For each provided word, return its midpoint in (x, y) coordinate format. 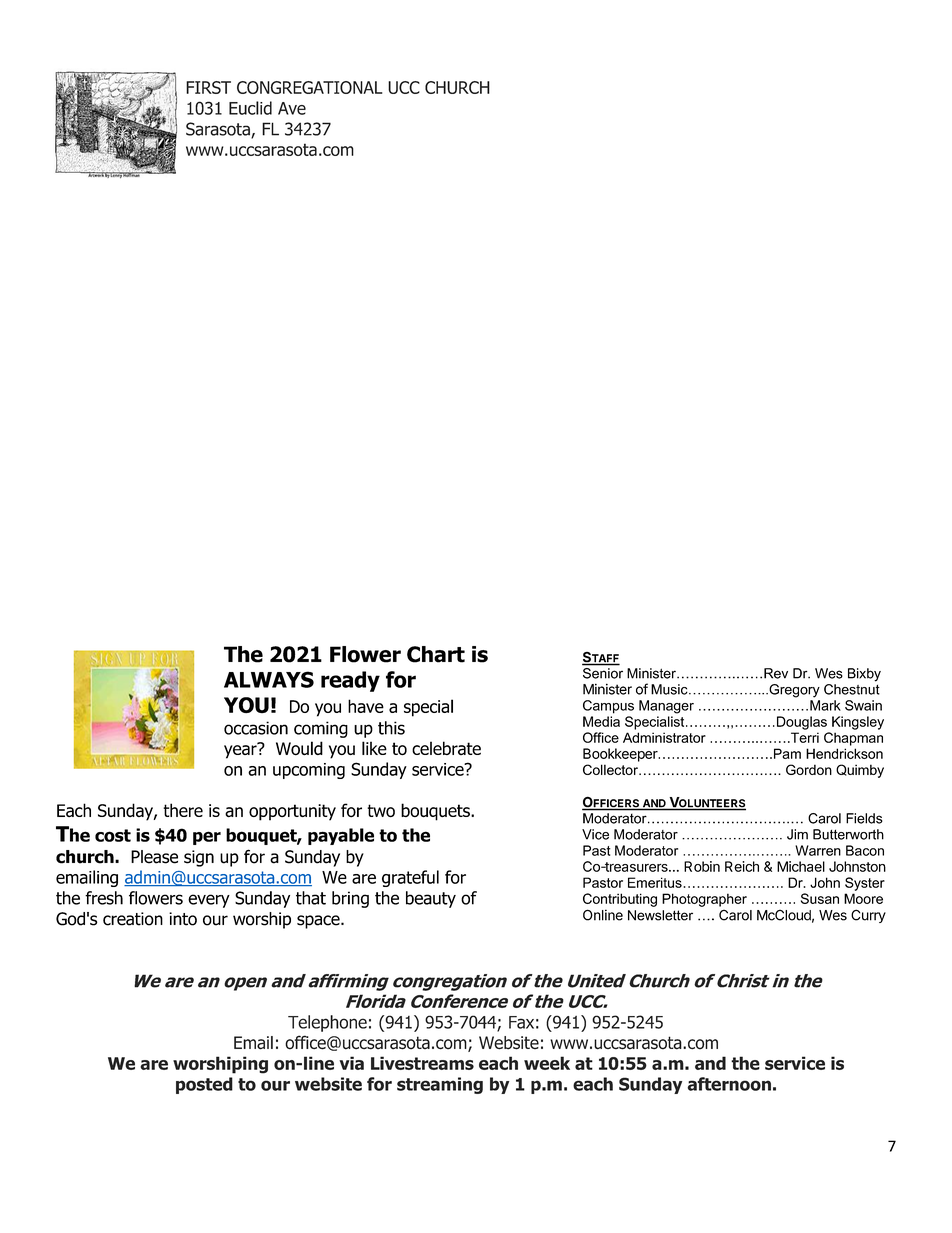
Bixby (864, 675)
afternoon (729, 1084)
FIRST (208, 87)
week (547, 1063)
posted (204, 1085)
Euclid (250, 108)
